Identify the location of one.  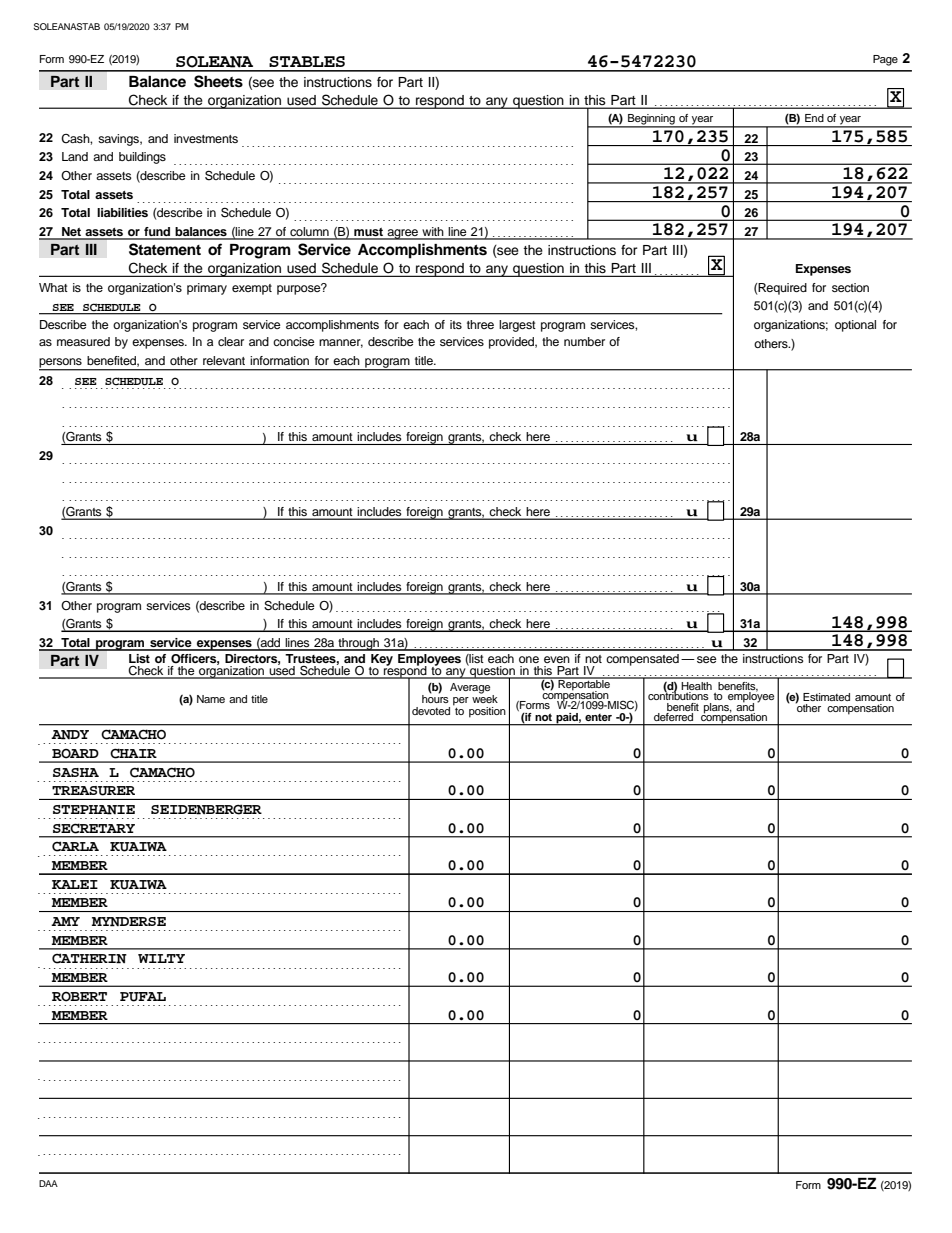
(529, 659).
